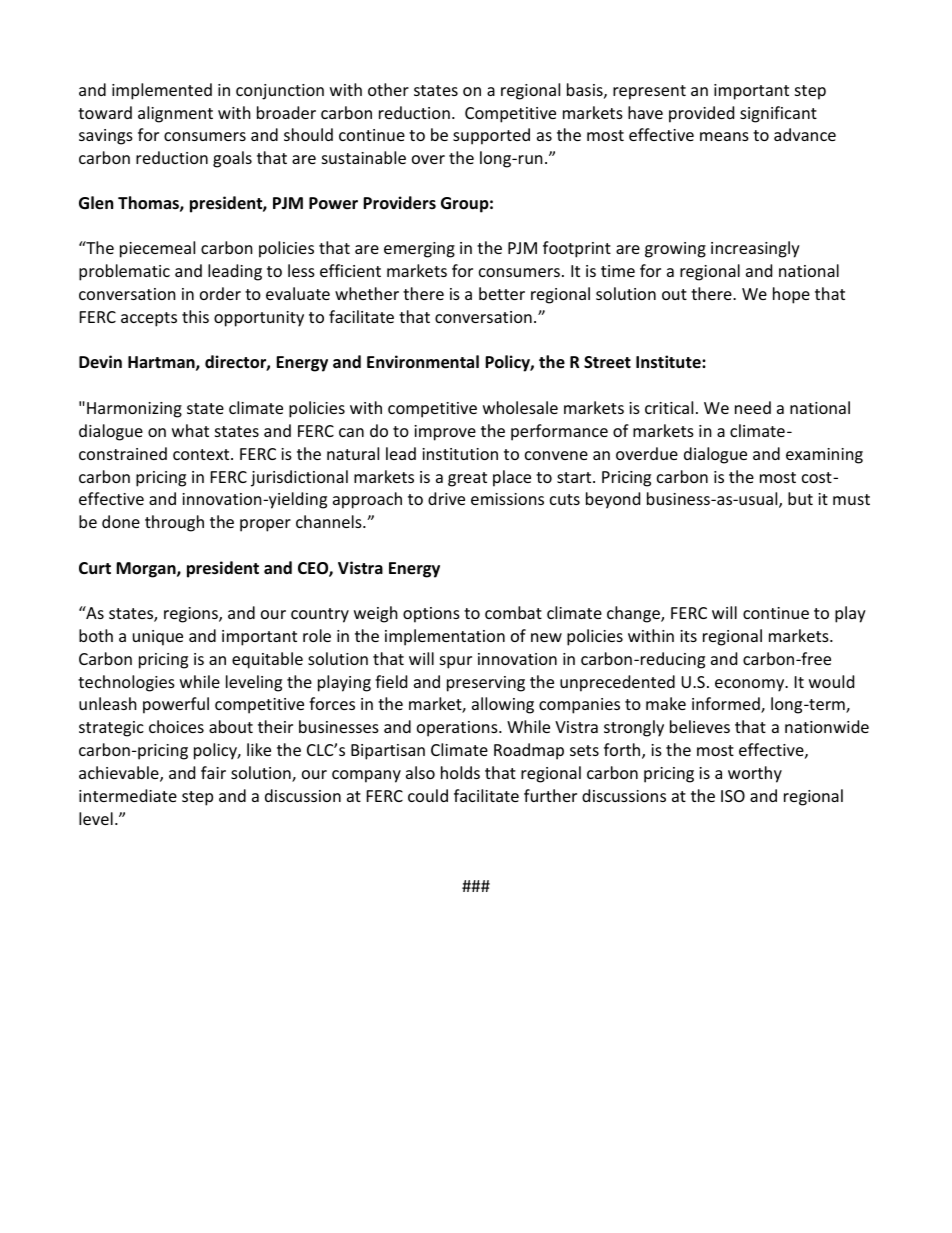 The image size is (952, 1233). What do you see at coordinates (175, 114) in the screenshot?
I see `alignment` at bounding box center [175, 114].
